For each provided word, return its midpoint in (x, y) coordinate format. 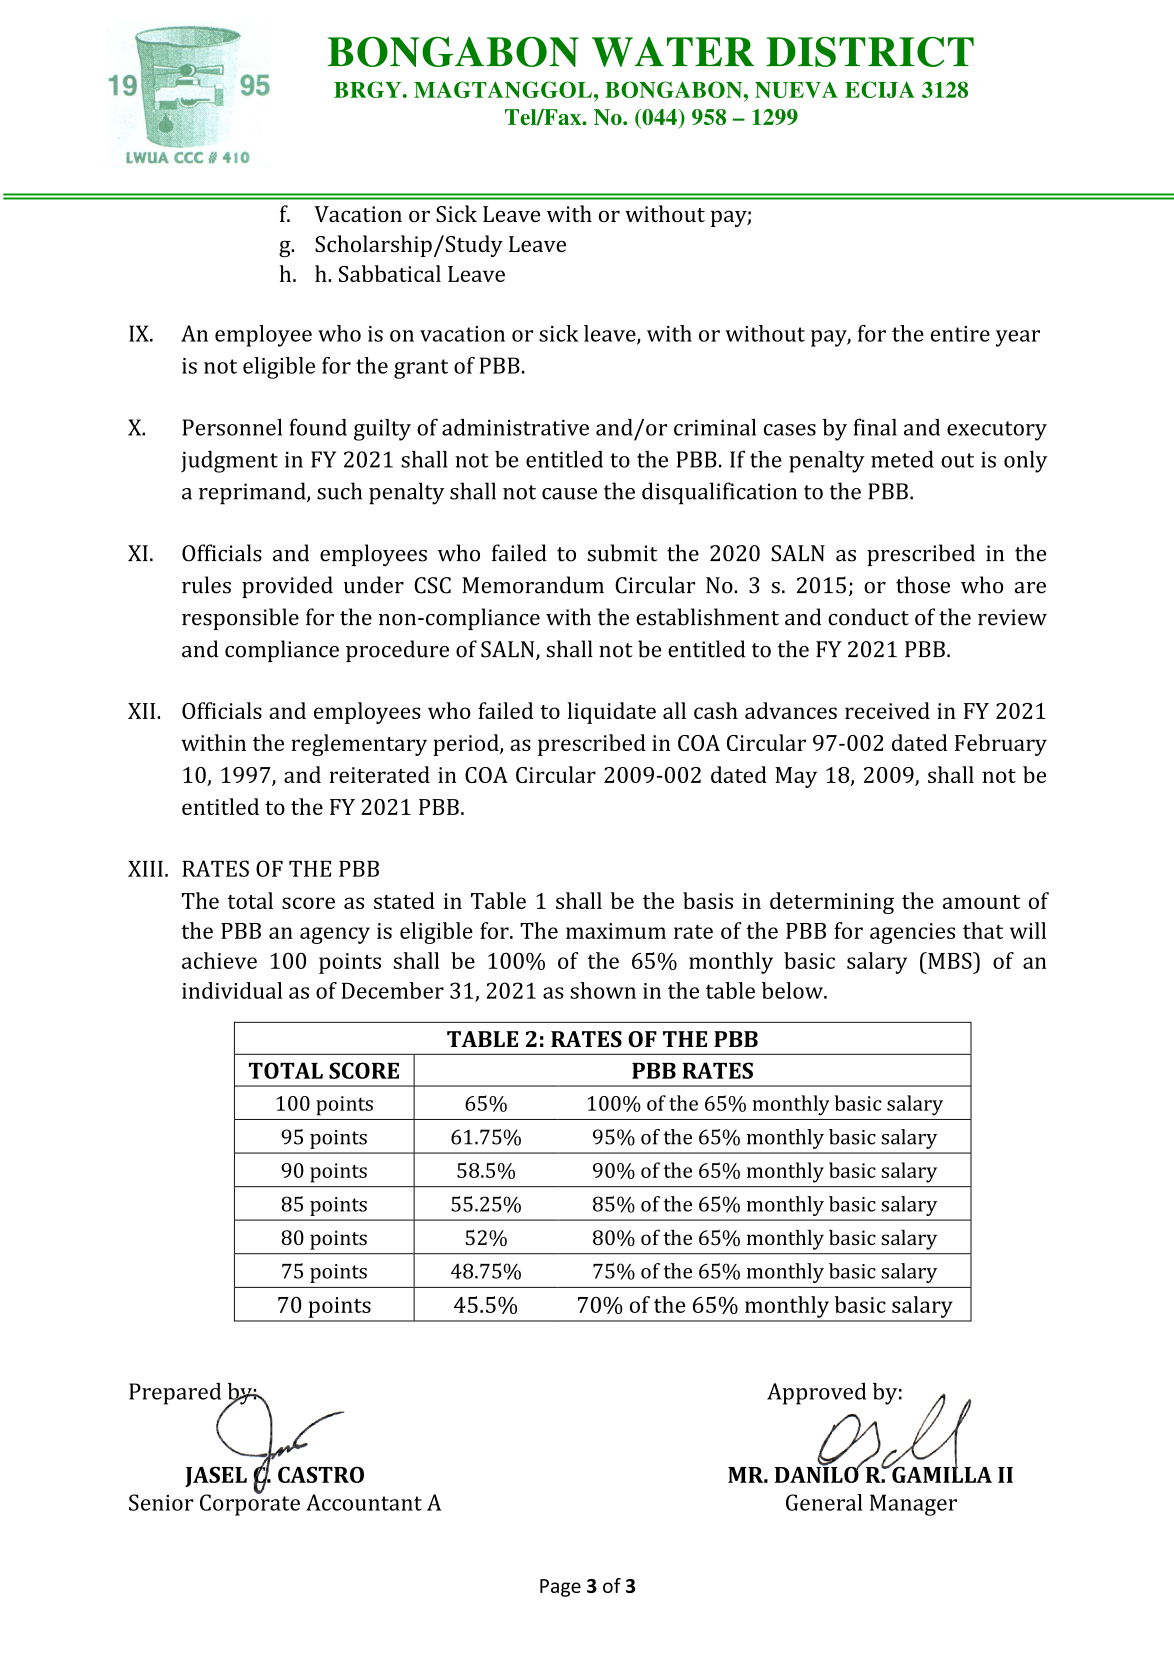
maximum (616, 931)
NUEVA (796, 89)
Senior (161, 1502)
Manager (913, 1505)
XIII (145, 869)
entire (960, 334)
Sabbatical (390, 273)
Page (560, 1588)
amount (981, 902)
